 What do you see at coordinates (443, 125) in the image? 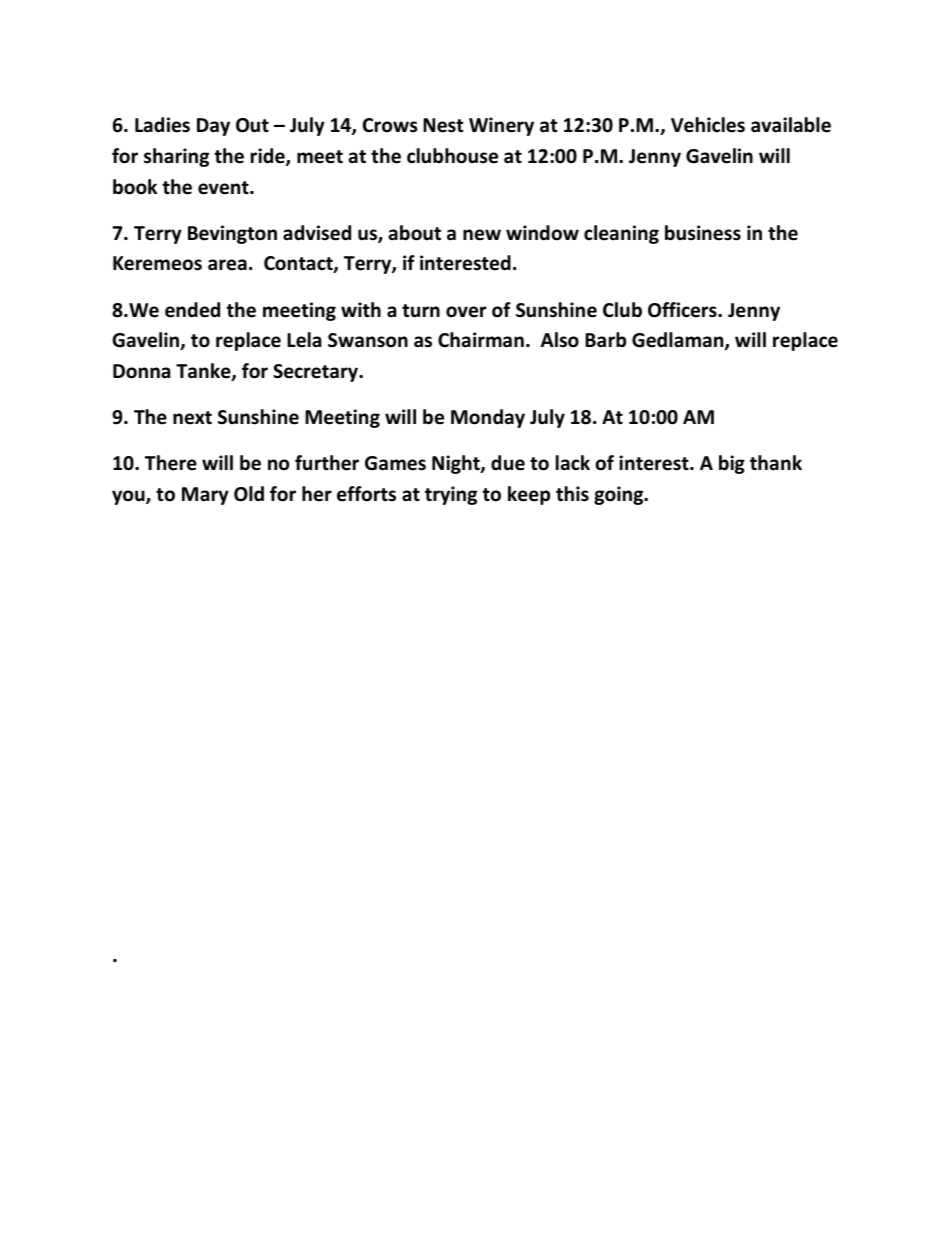
I see `Nest` at bounding box center [443, 125].
